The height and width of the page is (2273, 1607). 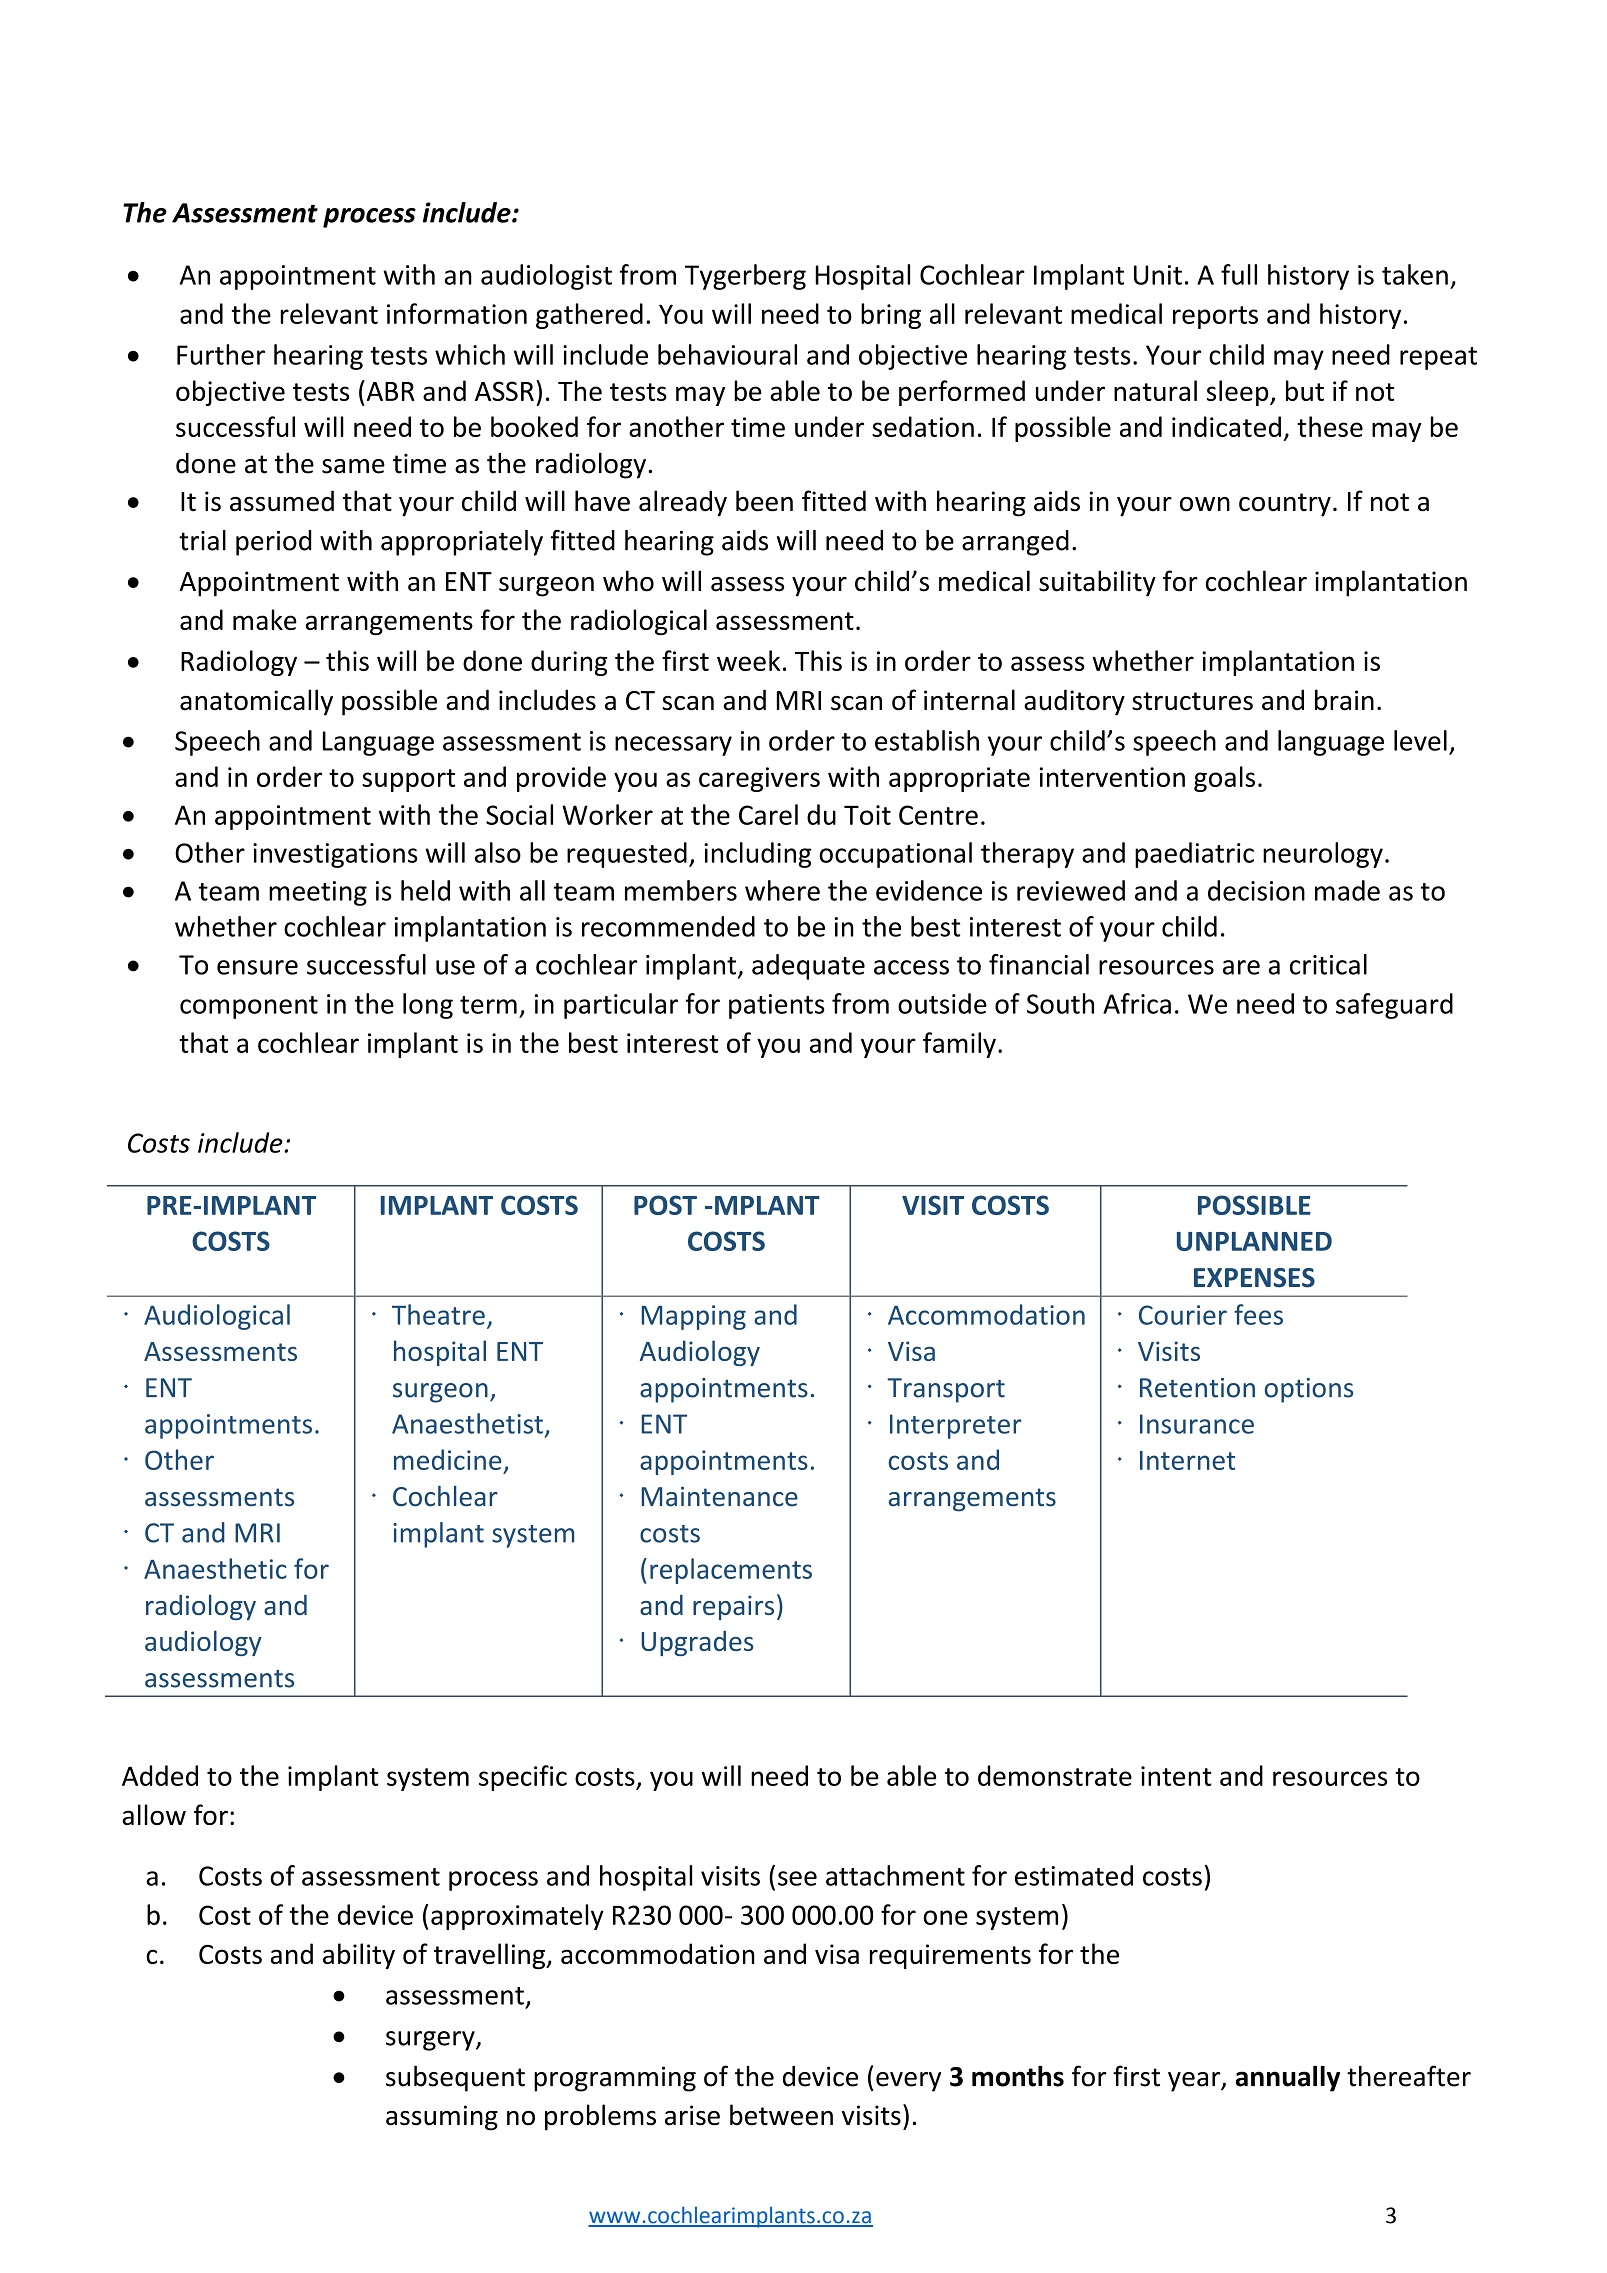 I want to click on surgery, so click(x=431, y=2041).
